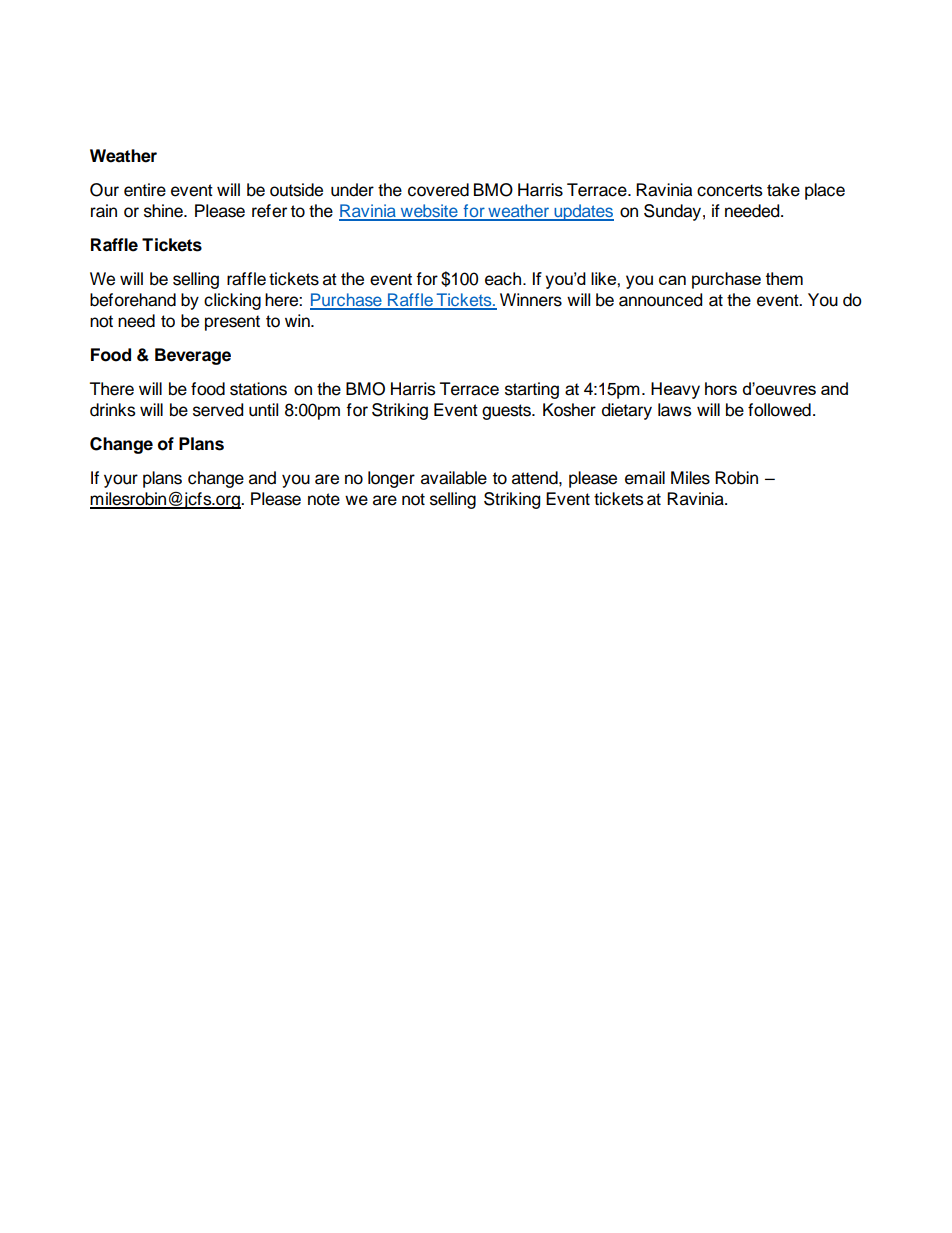 Image resolution: width=952 pixels, height=1233 pixels. Describe the element at coordinates (532, 390) in the document. I see `starting` at that location.
